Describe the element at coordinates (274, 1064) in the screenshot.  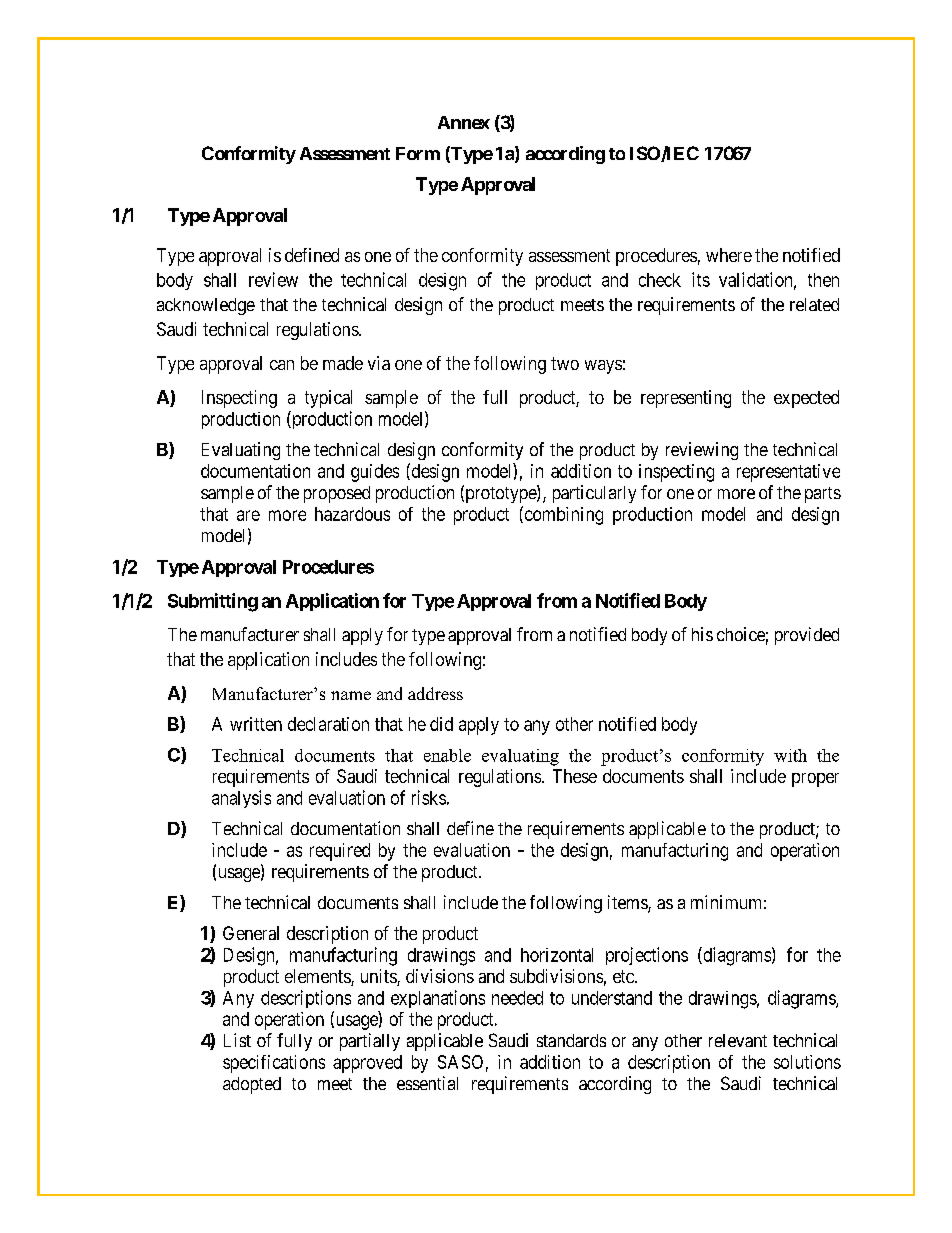
I see `specifications` at that location.
